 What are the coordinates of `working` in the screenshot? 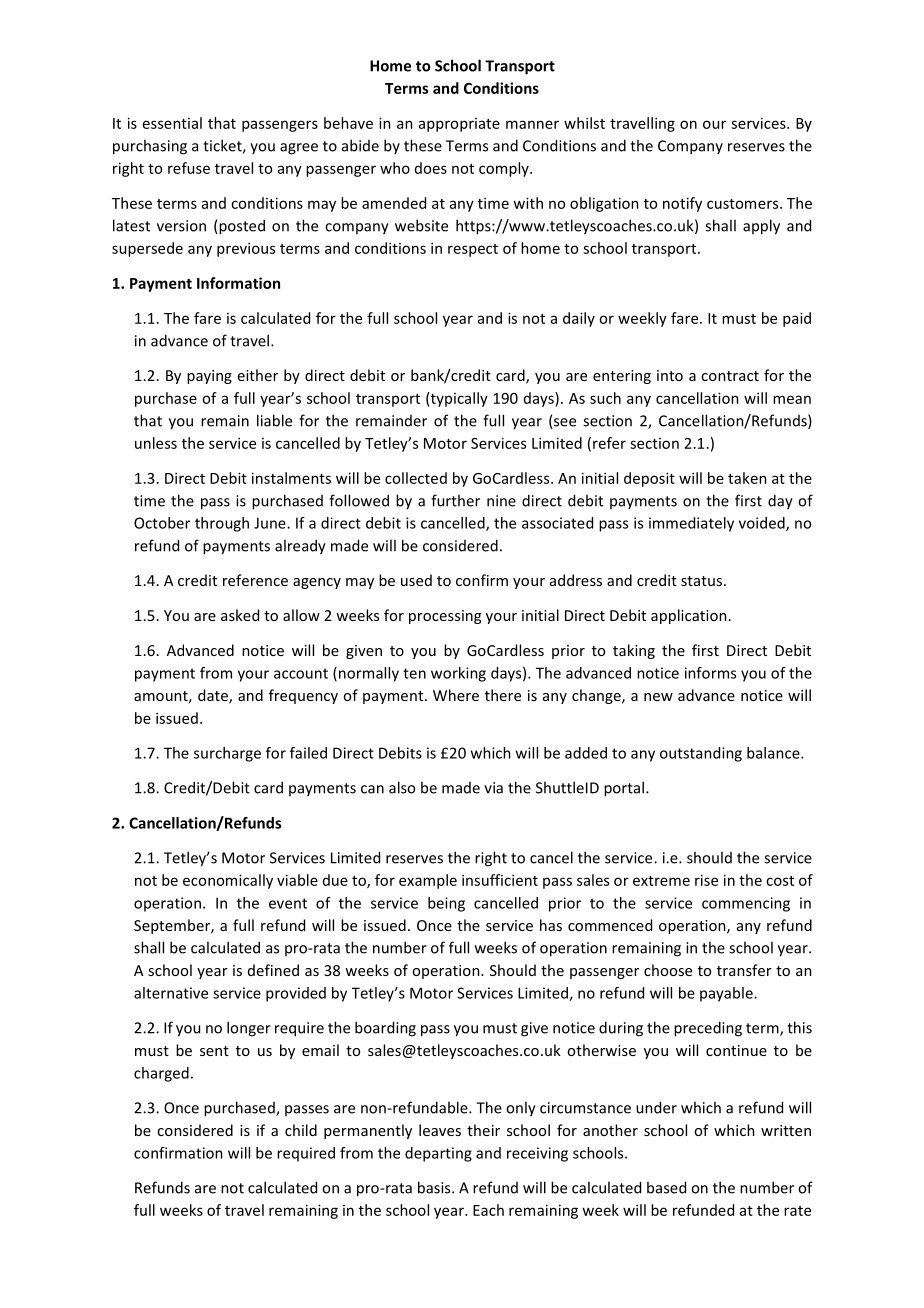 It's located at (458, 674).
